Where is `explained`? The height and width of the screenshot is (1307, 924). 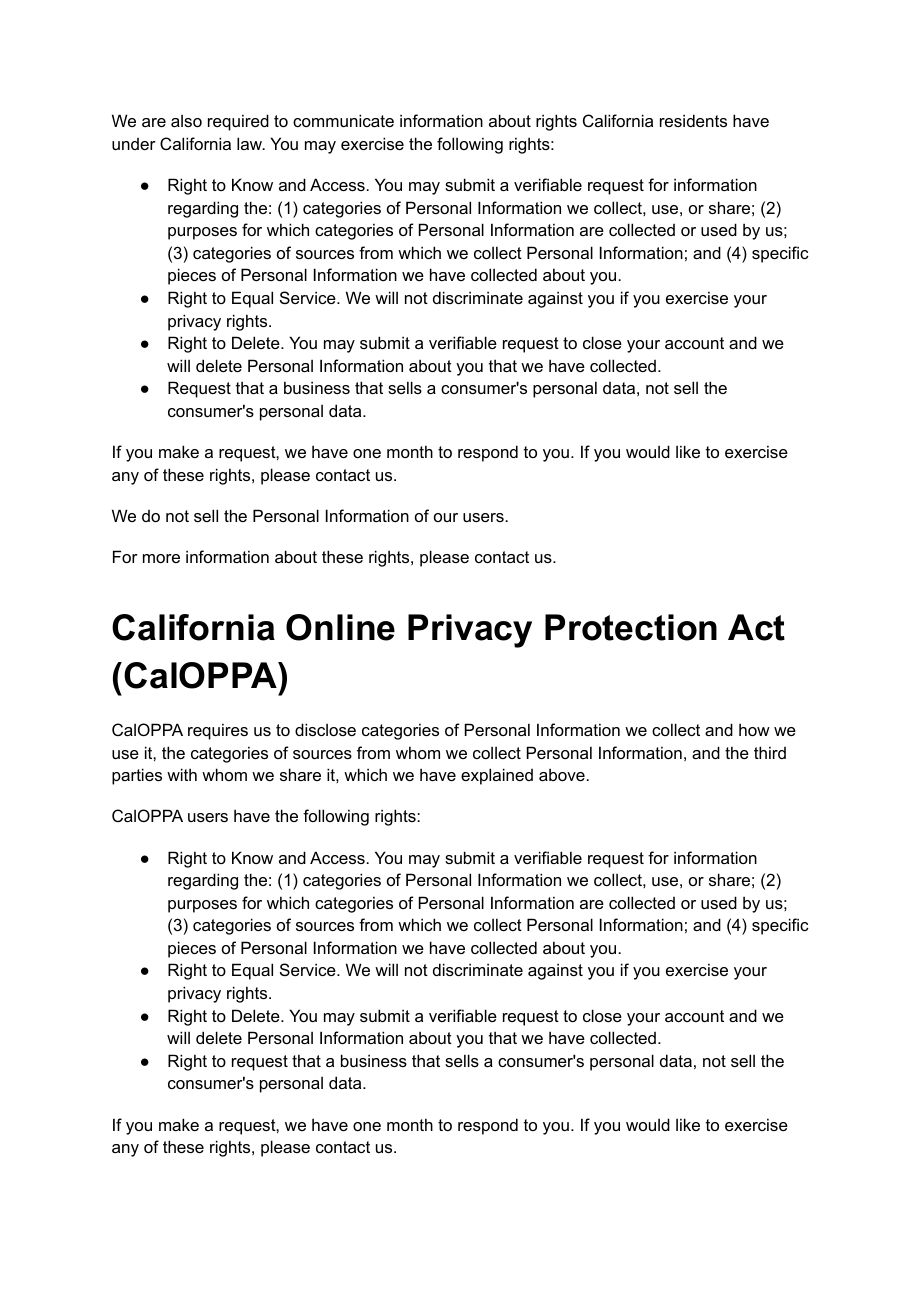 explained is located at coordinates (497, 776).
